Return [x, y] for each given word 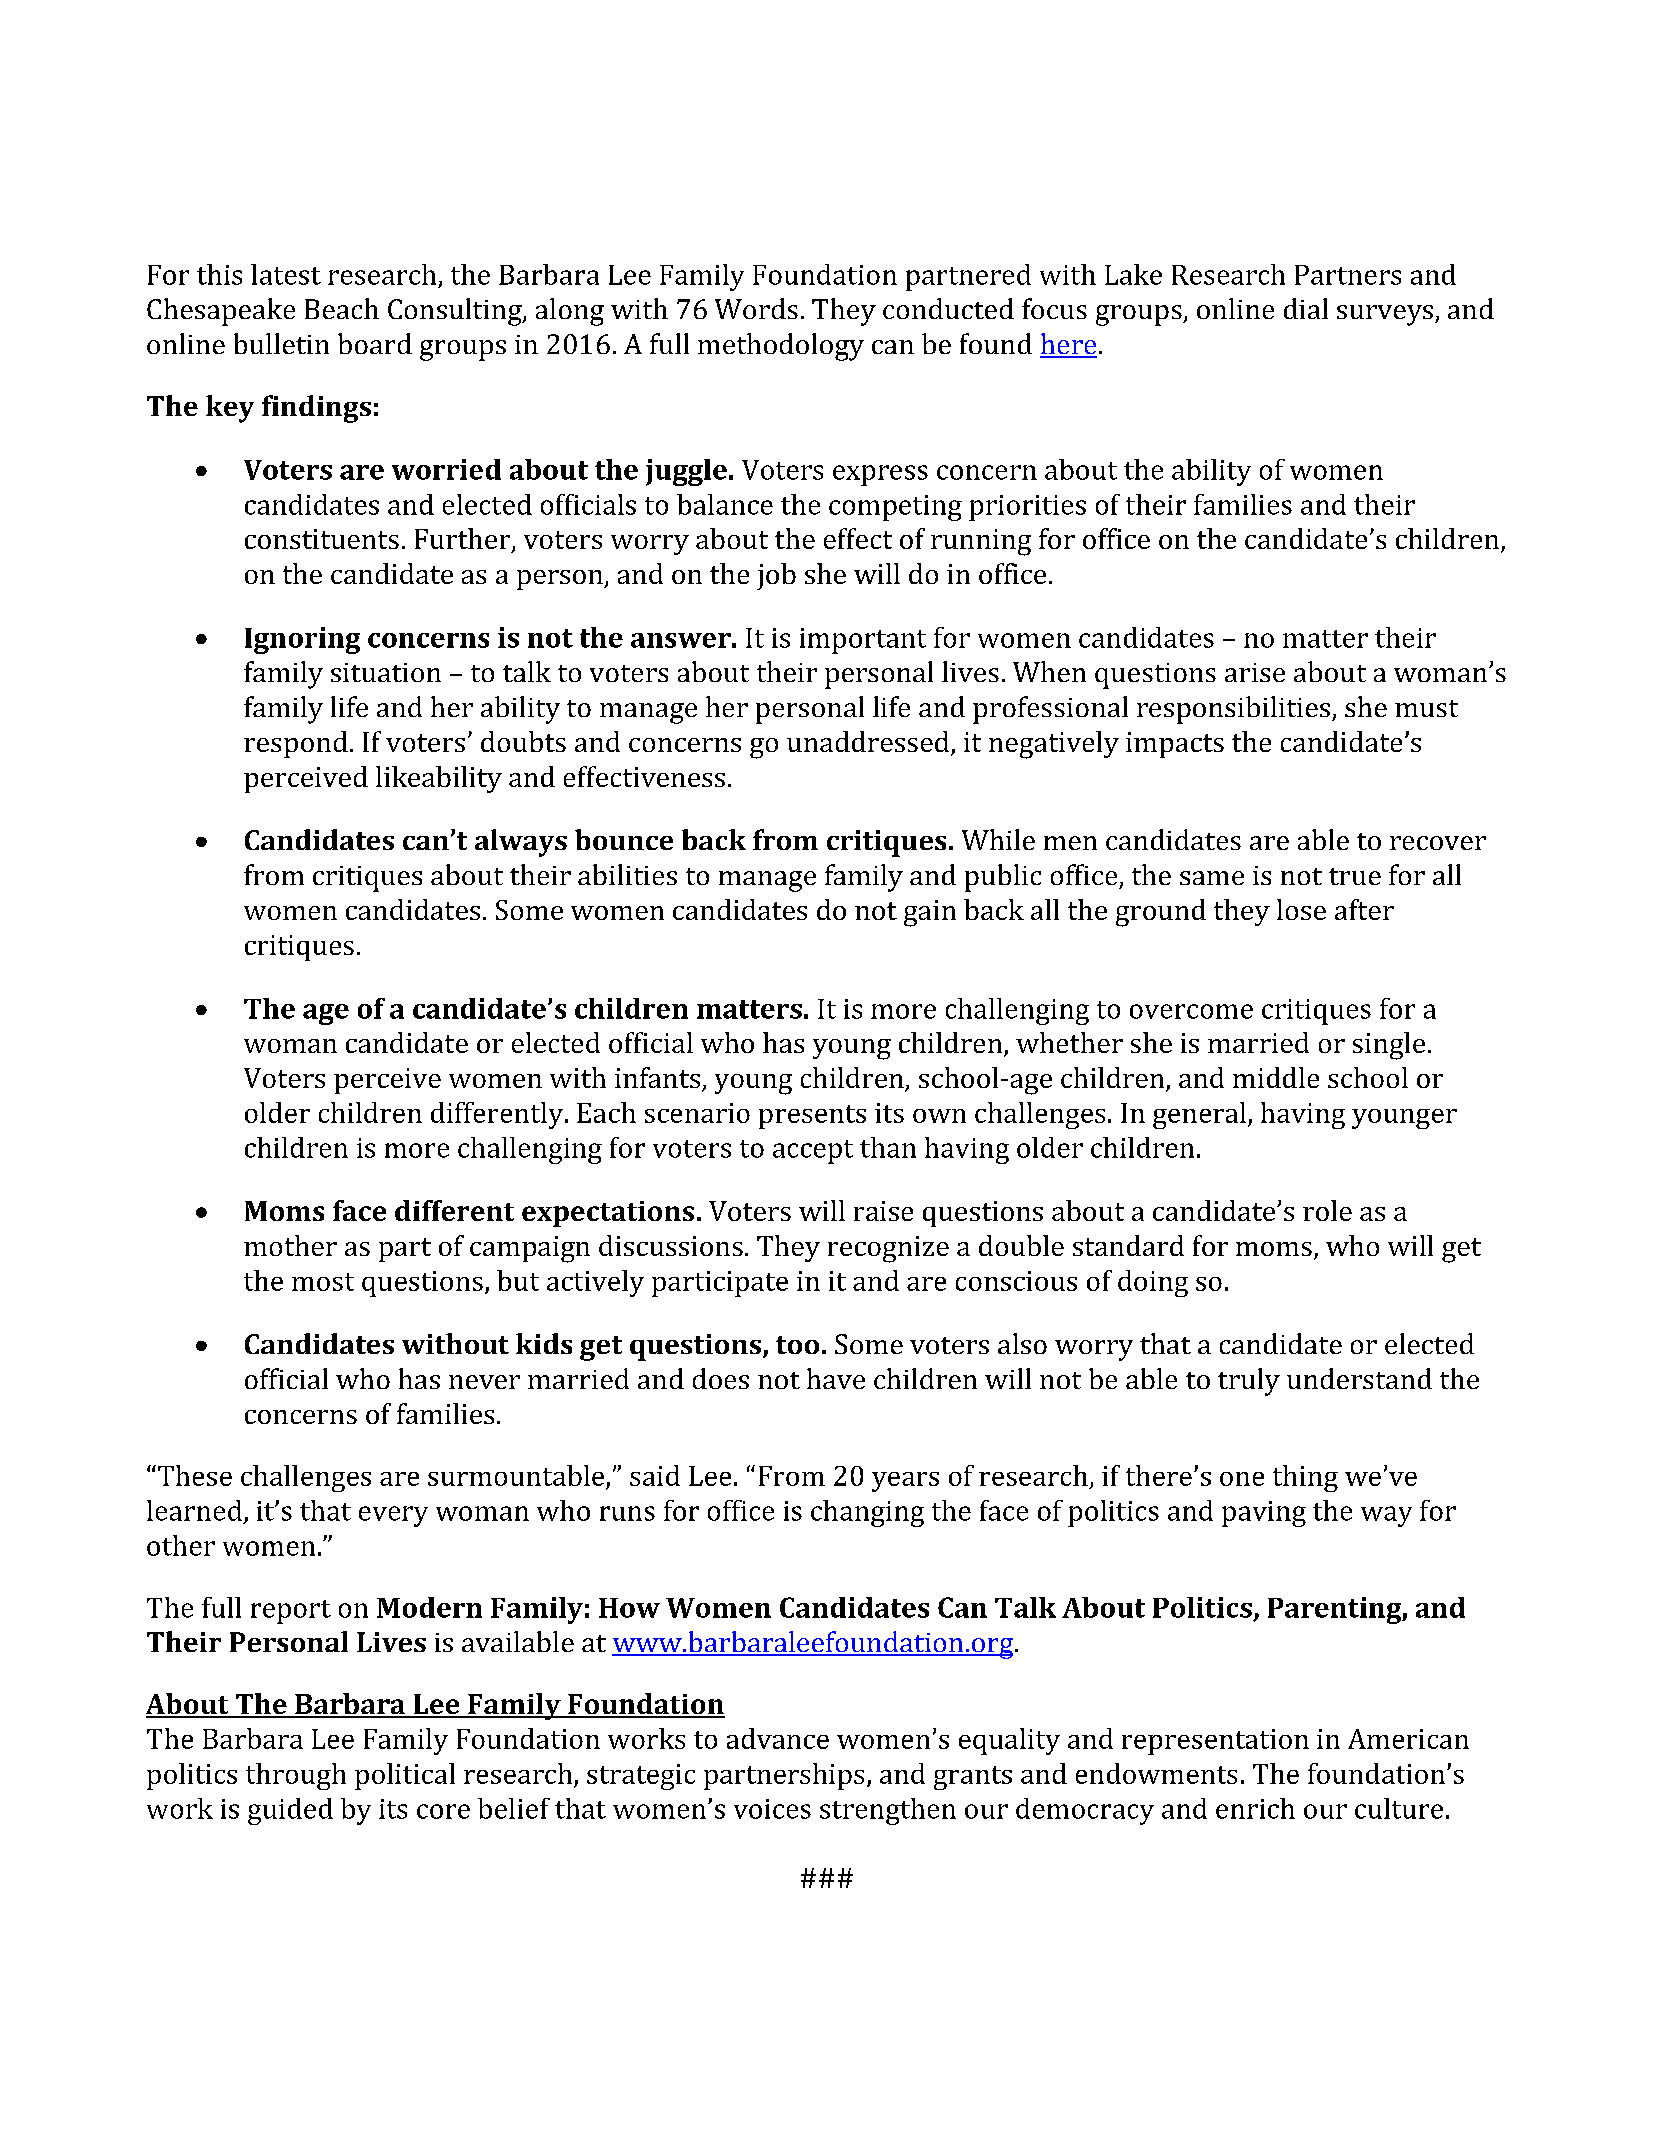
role [1327, 1210]
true [1355, 876]
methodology [781, 347]
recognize [888, 1249]
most [323, 1282]
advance [778, 1738]
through [296, 1776]
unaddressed [869, 743]
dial [1306, 308]
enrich [1255, 1808]
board [375, 343]
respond [296, 744]
